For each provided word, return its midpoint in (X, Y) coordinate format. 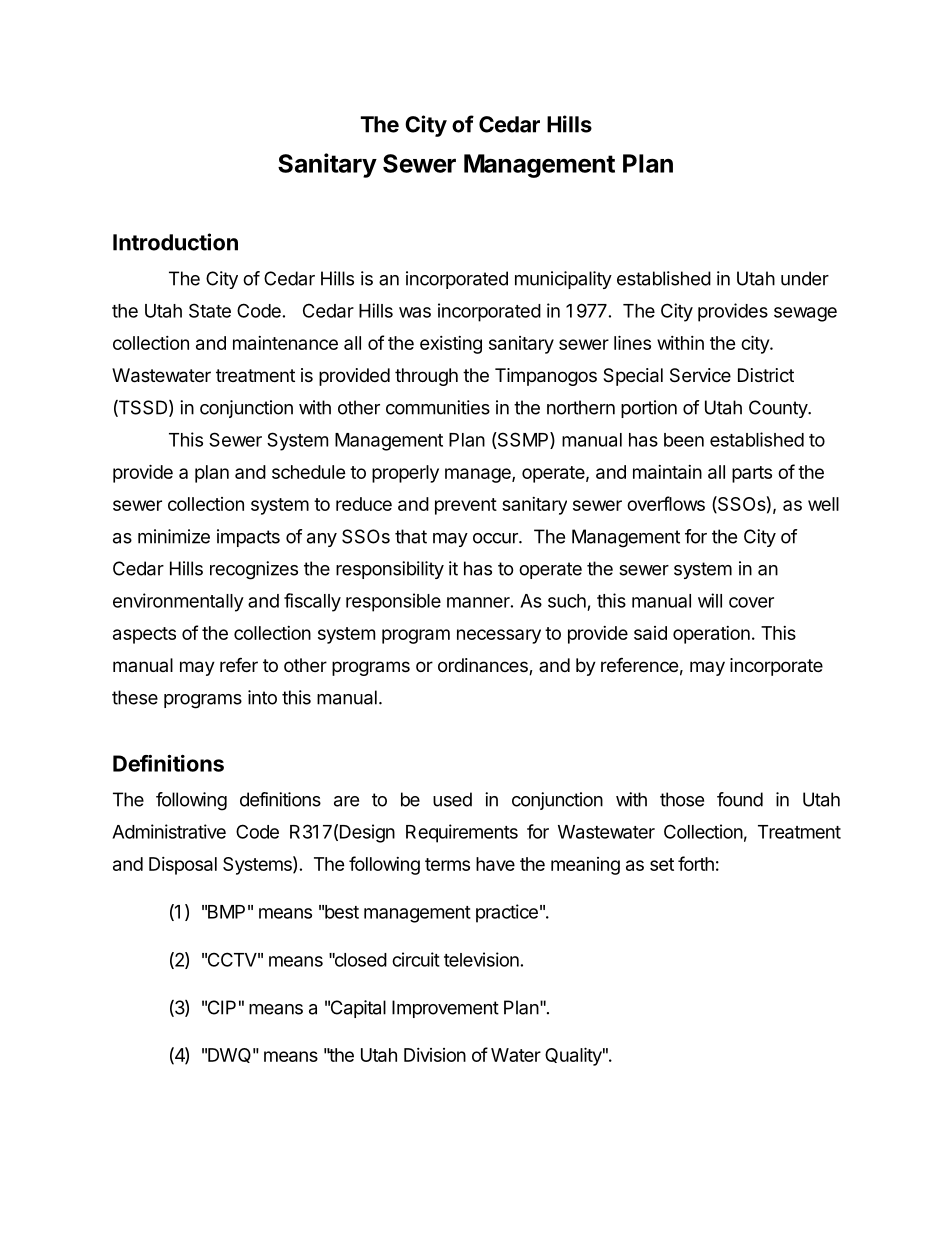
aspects (144, 635)
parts (752, 474)
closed (359, 960)
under (805, 278)
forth (696, 863)
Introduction (175, 242)
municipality (563, 280)
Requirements (462, 833)
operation (711, 635)
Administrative (169, 831)
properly (405, 474)
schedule (309, 472)
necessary (499, 636)
